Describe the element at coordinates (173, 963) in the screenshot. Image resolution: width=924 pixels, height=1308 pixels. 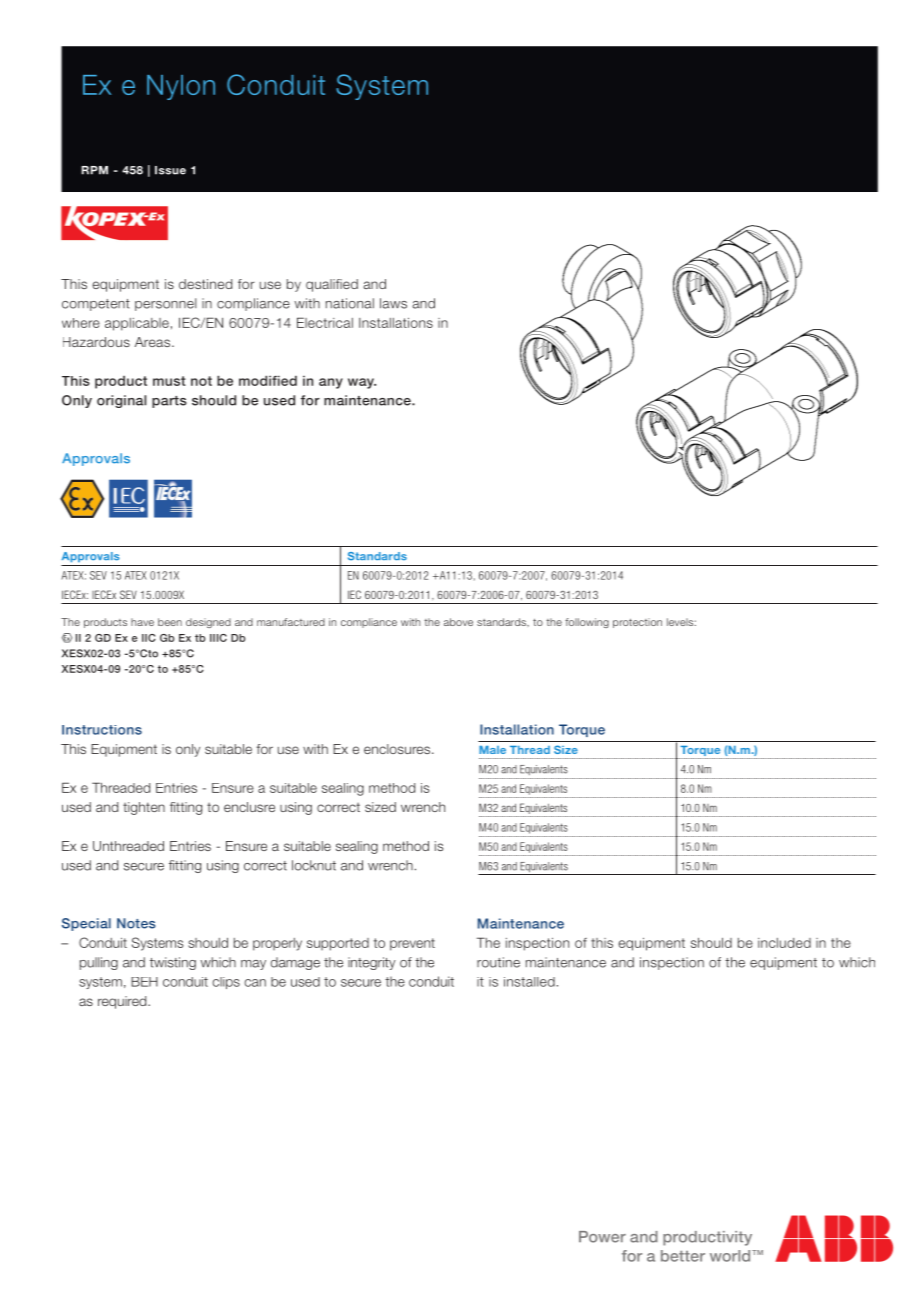
I see `twisting` at that location.
